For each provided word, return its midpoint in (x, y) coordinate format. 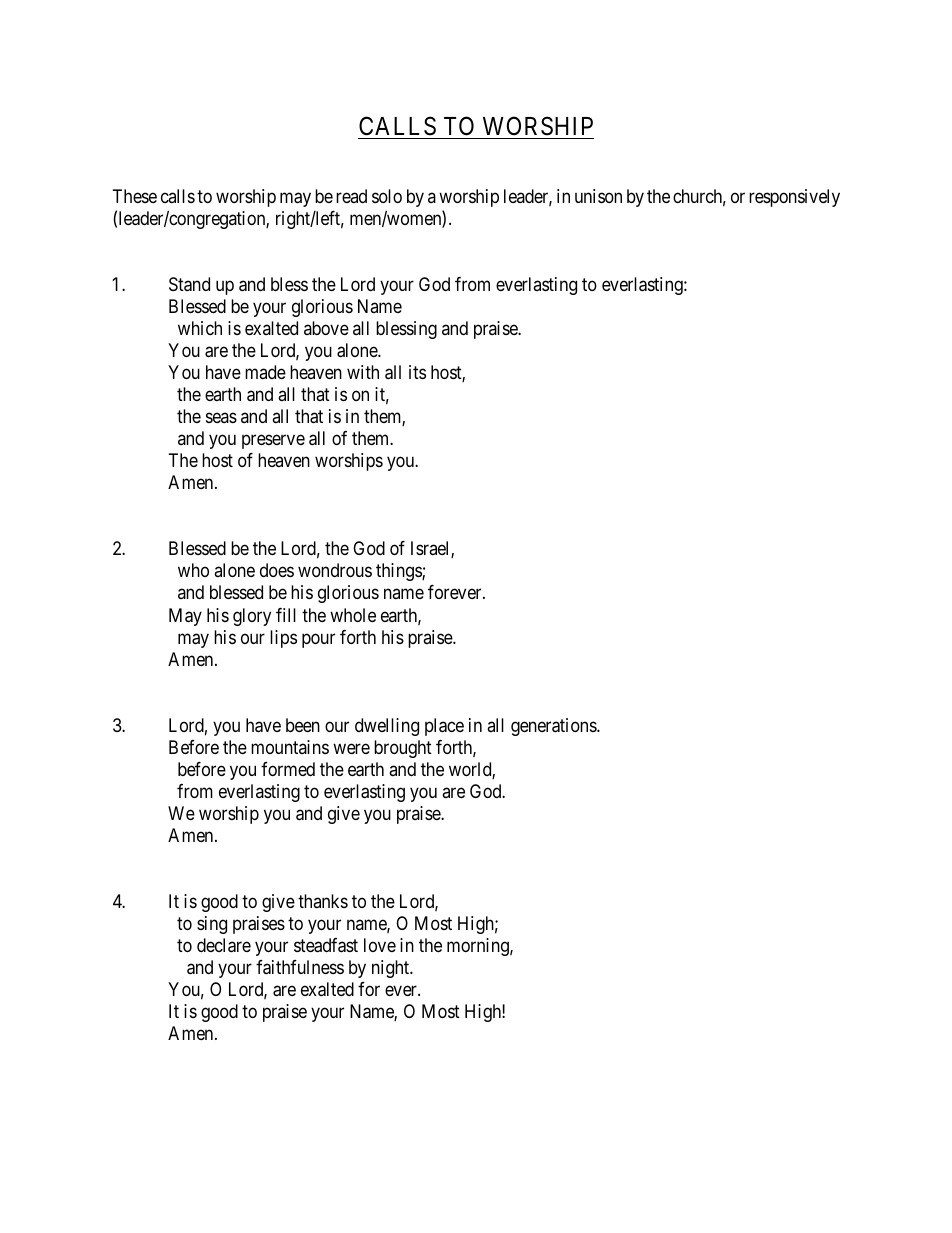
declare (224, 945)
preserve (273, 442)
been (303, 725)
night (392, 969)
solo (387, 196)
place (444, 727)
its (417, 372)
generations (554, 727)
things (399, 572)
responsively (794, 198)
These (135, 196)
